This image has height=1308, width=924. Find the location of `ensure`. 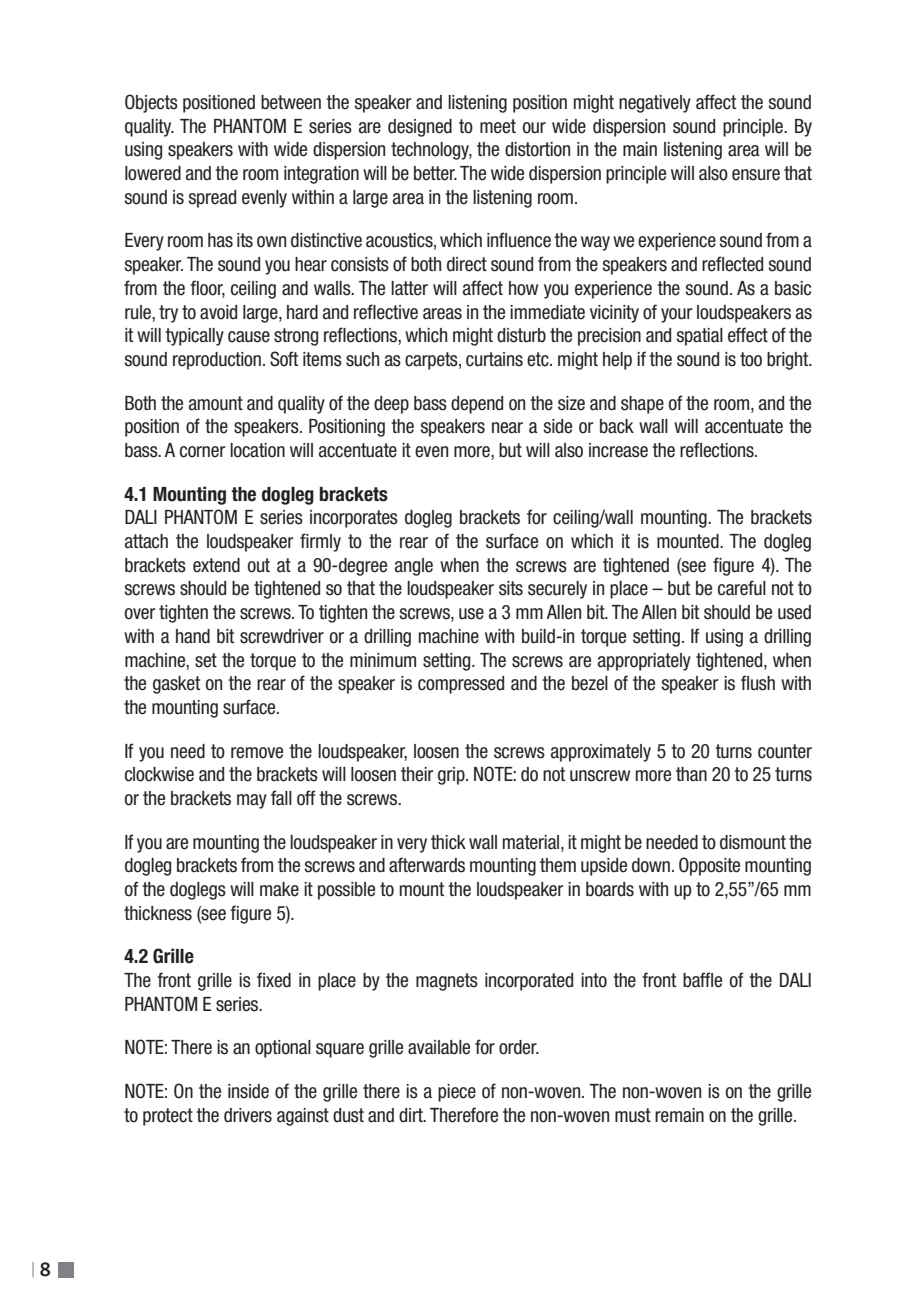

ensure is located at coordinates (756, 175).
